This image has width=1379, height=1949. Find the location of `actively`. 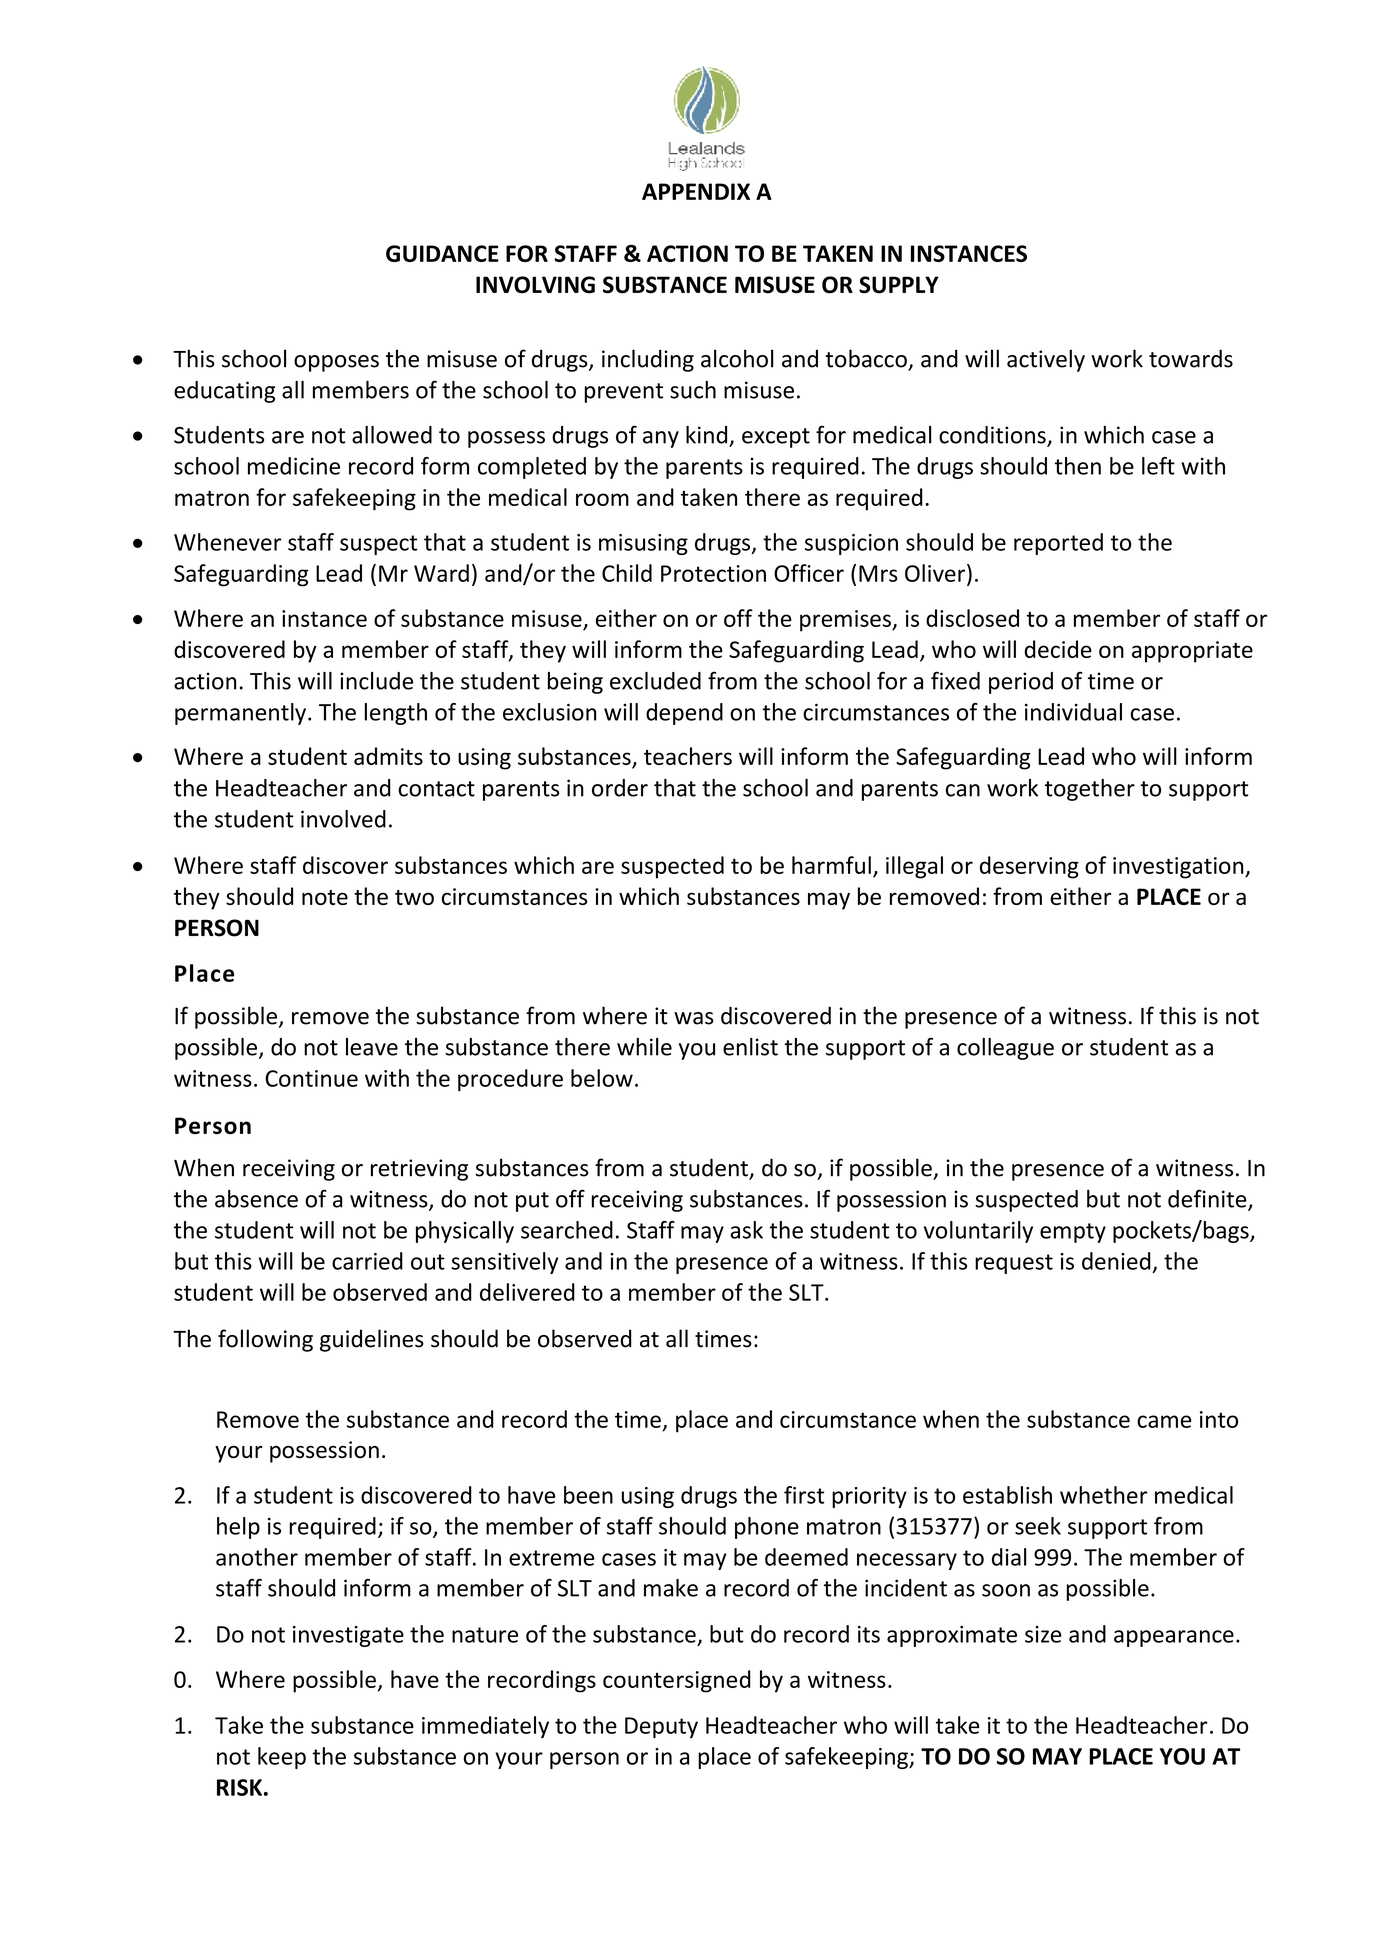

actively is located at coordinates (1046, 360).
